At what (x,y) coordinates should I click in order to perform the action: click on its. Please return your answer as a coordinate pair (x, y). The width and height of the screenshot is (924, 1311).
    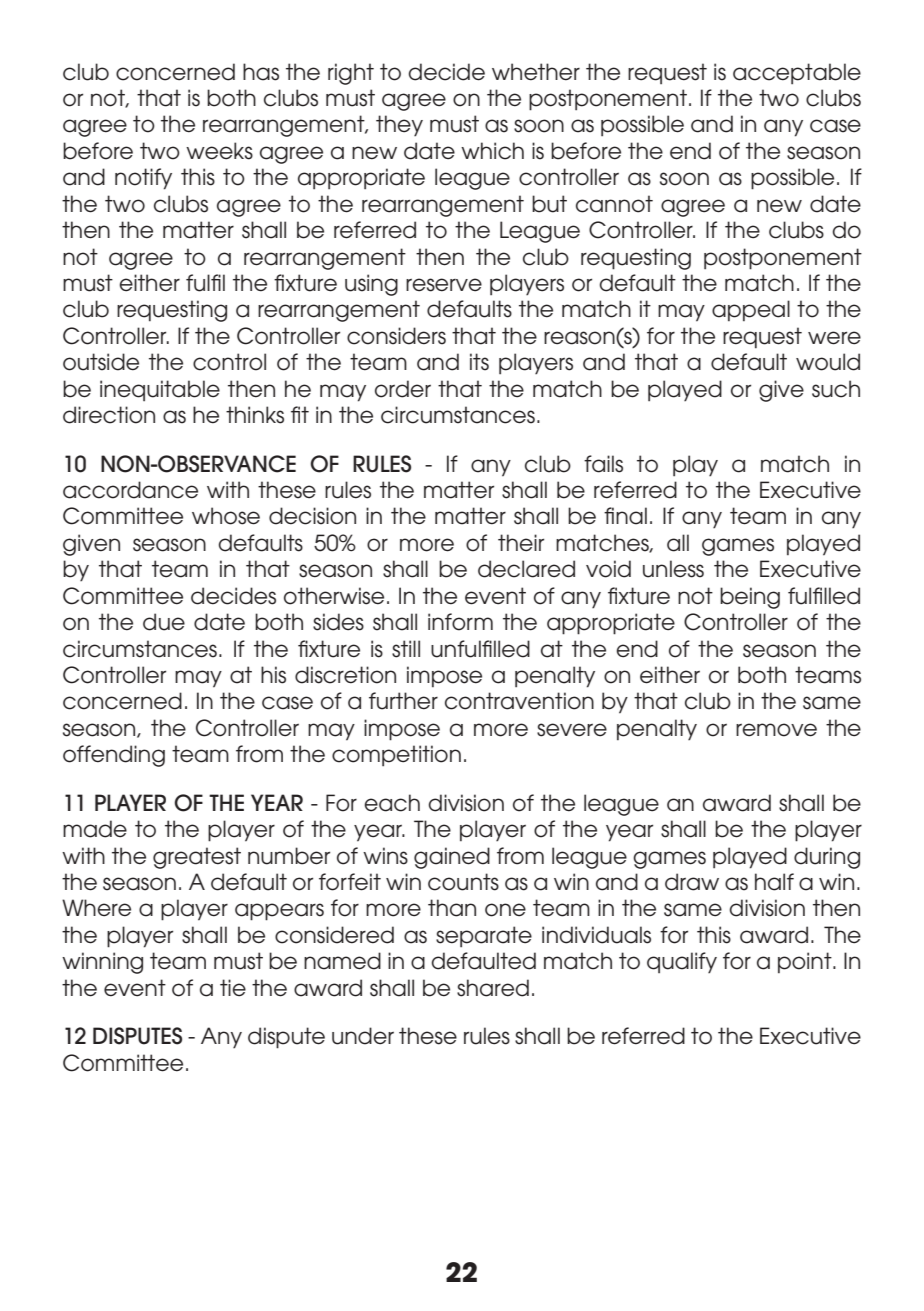
    Looking at the image, I should click on (479, 362).
